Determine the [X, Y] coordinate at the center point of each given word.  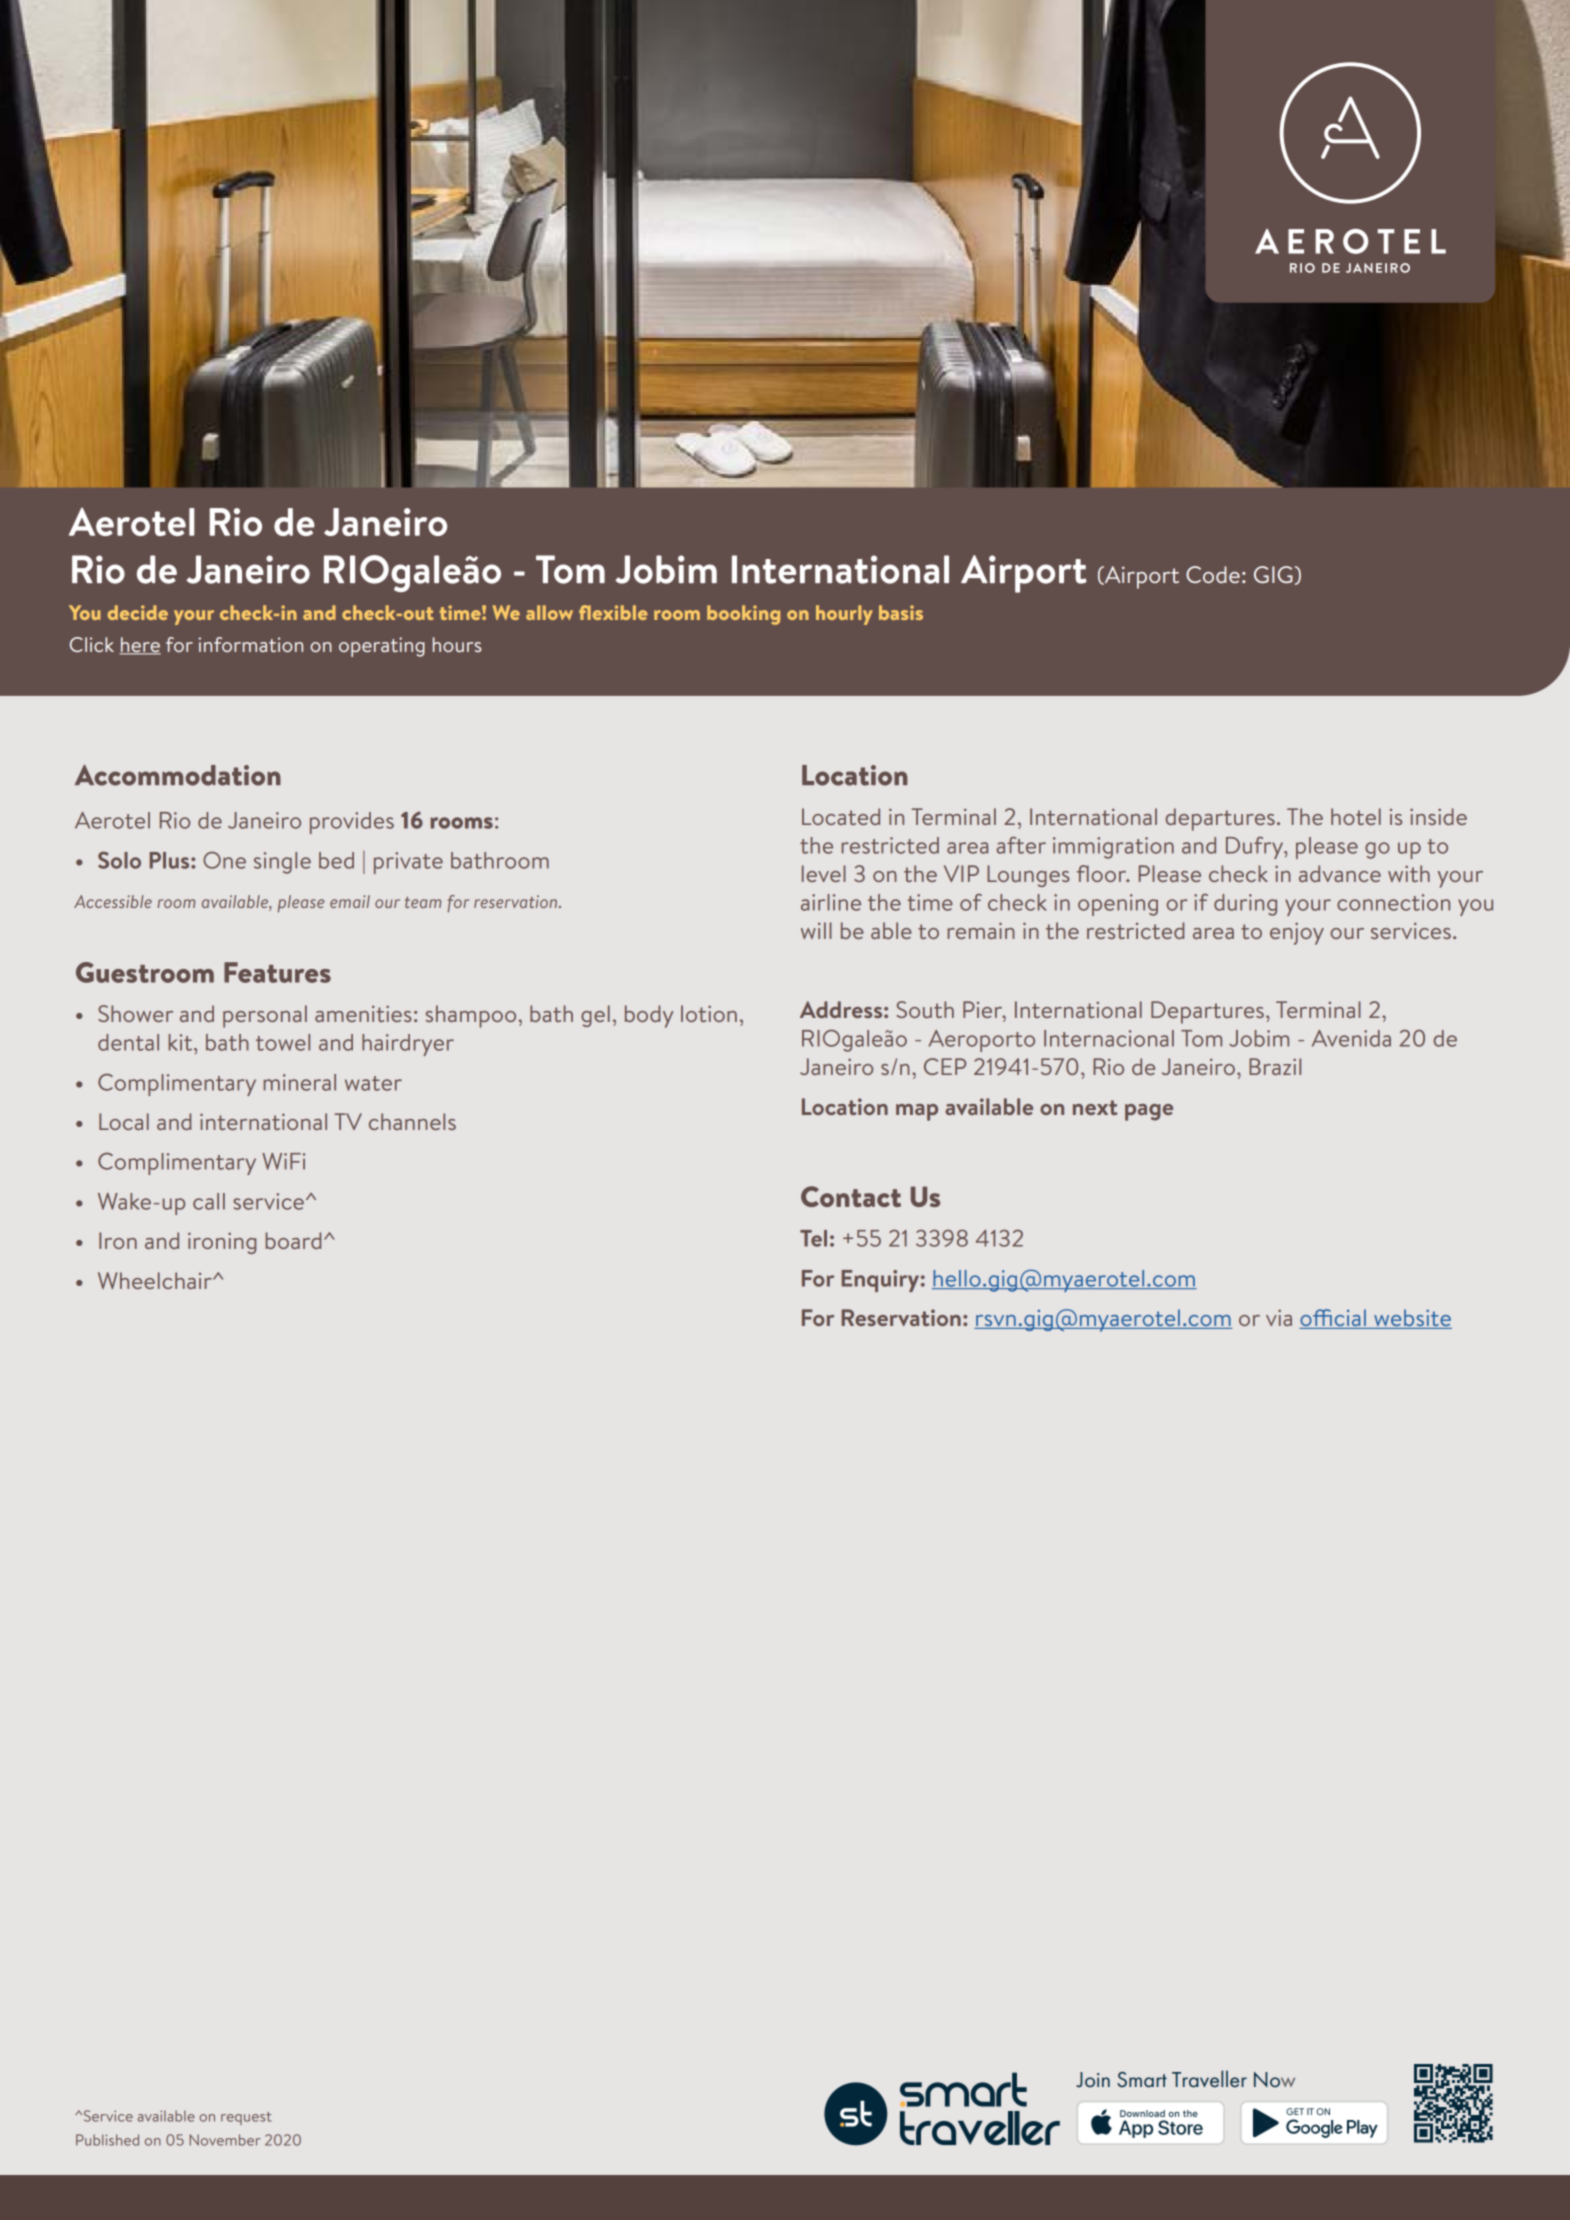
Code [1213, 574]
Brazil [1275, 1066]
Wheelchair [156, 1280]
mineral [299, 1082]
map [917, 1112]
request [246, 2118]
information [251, 644]
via [1279, 1317]
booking [743, 615]
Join [1093, 2079]
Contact [851, 1196]
